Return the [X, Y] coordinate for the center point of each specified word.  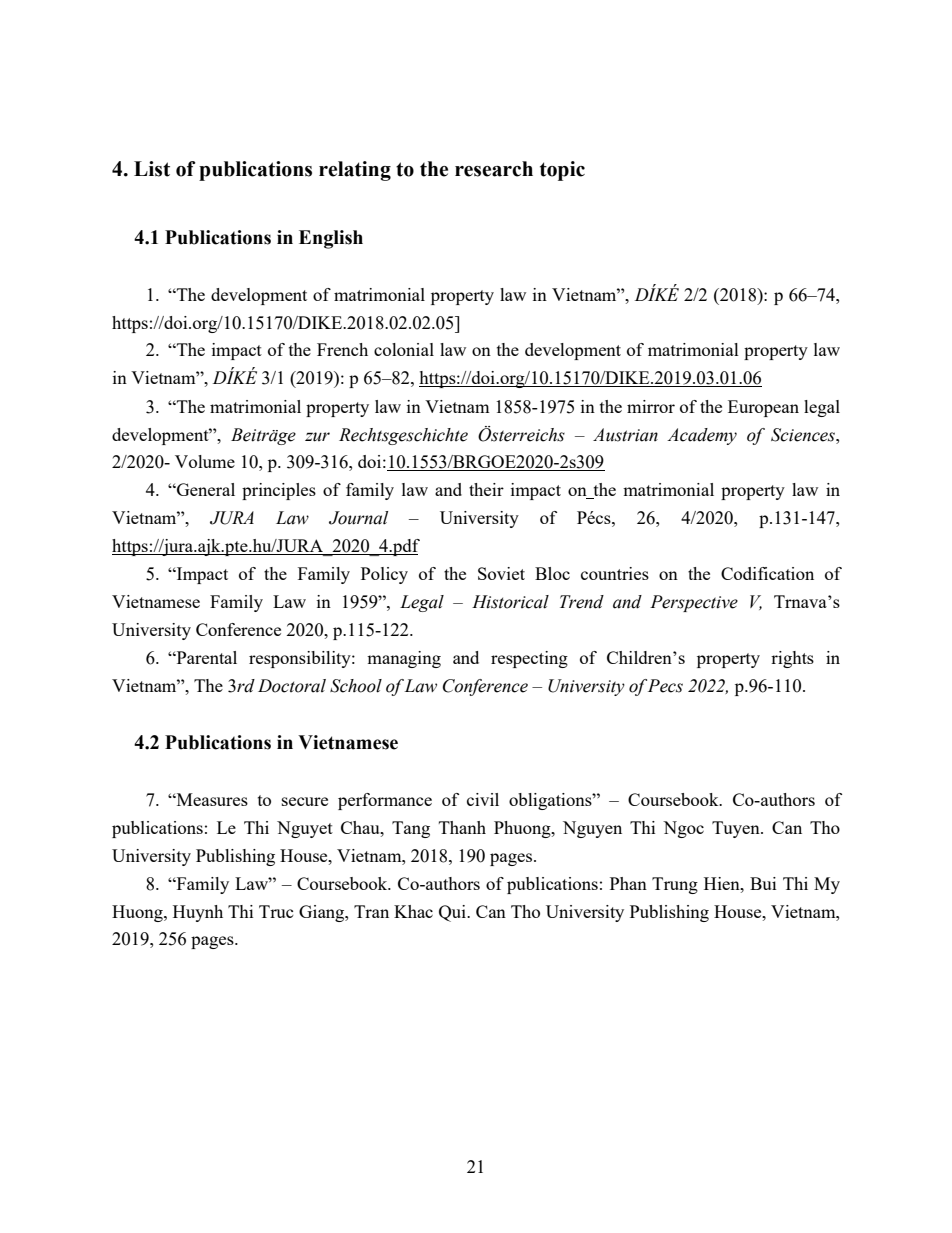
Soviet [501, 573]
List [152, 169]
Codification [767, 573]
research [494, 169]
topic [562, 171]
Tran [371, 911]
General [205, 489]
